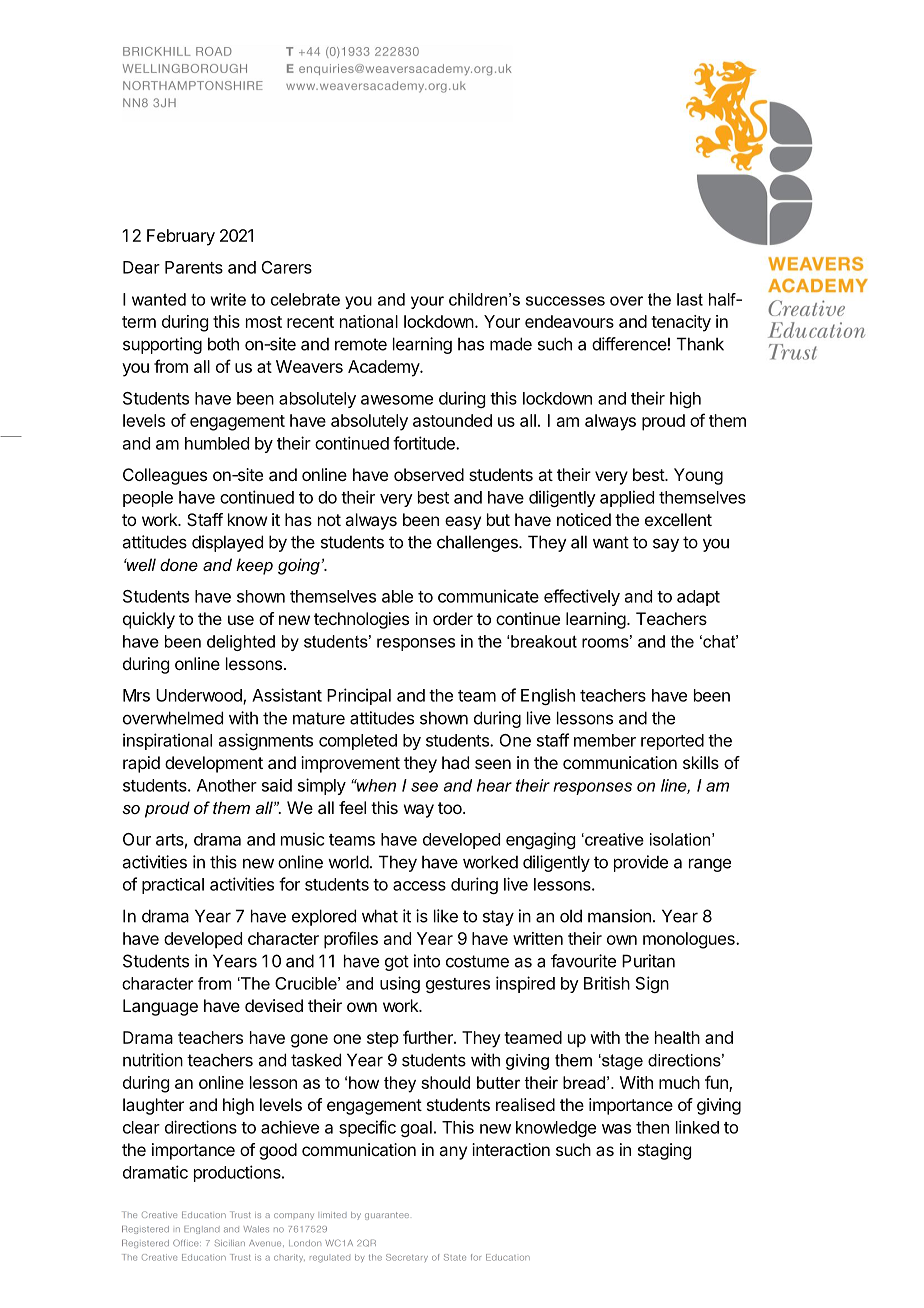  Describe the element at coordinates (672, 742) in the screenshot. I see `reported` at that location.
